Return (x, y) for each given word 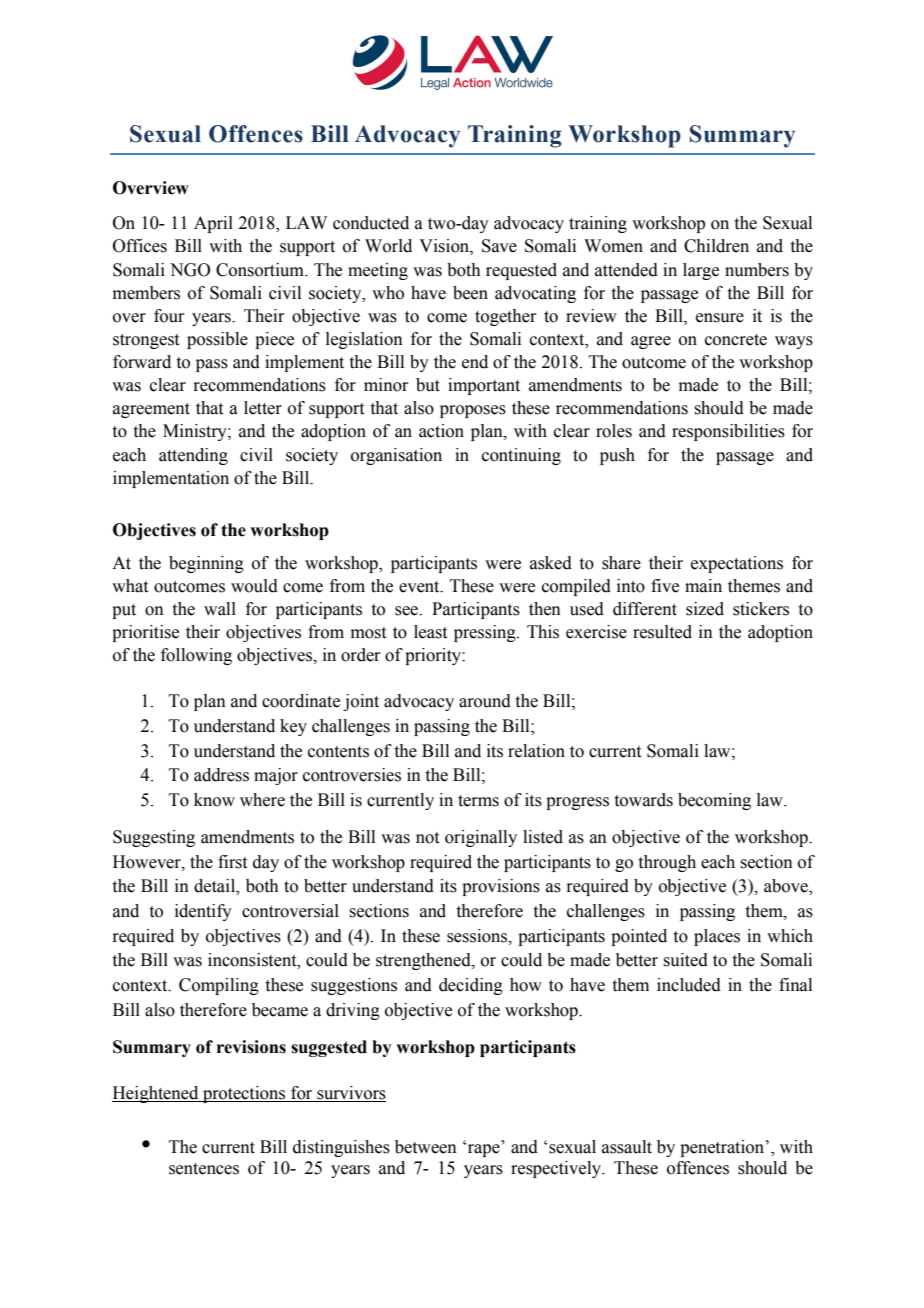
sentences (204, 1169)
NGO (190, 270)
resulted (662, 632)
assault (627, 1147)
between (426, 1147)
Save (499, 246)
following (196, 656)
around (485, 701)
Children (716, 246)
